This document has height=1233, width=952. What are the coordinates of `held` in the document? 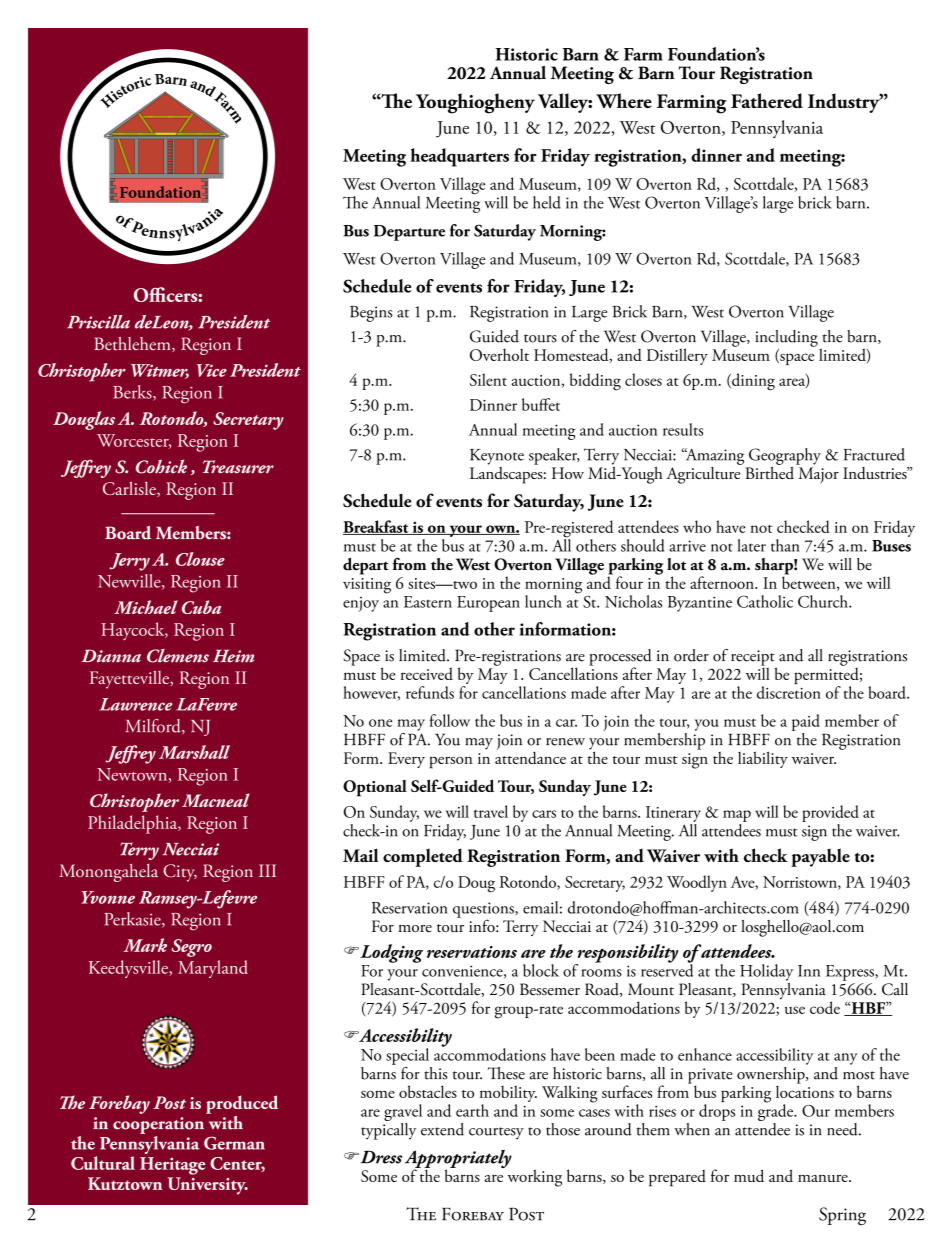 It's located at (547, 202).
